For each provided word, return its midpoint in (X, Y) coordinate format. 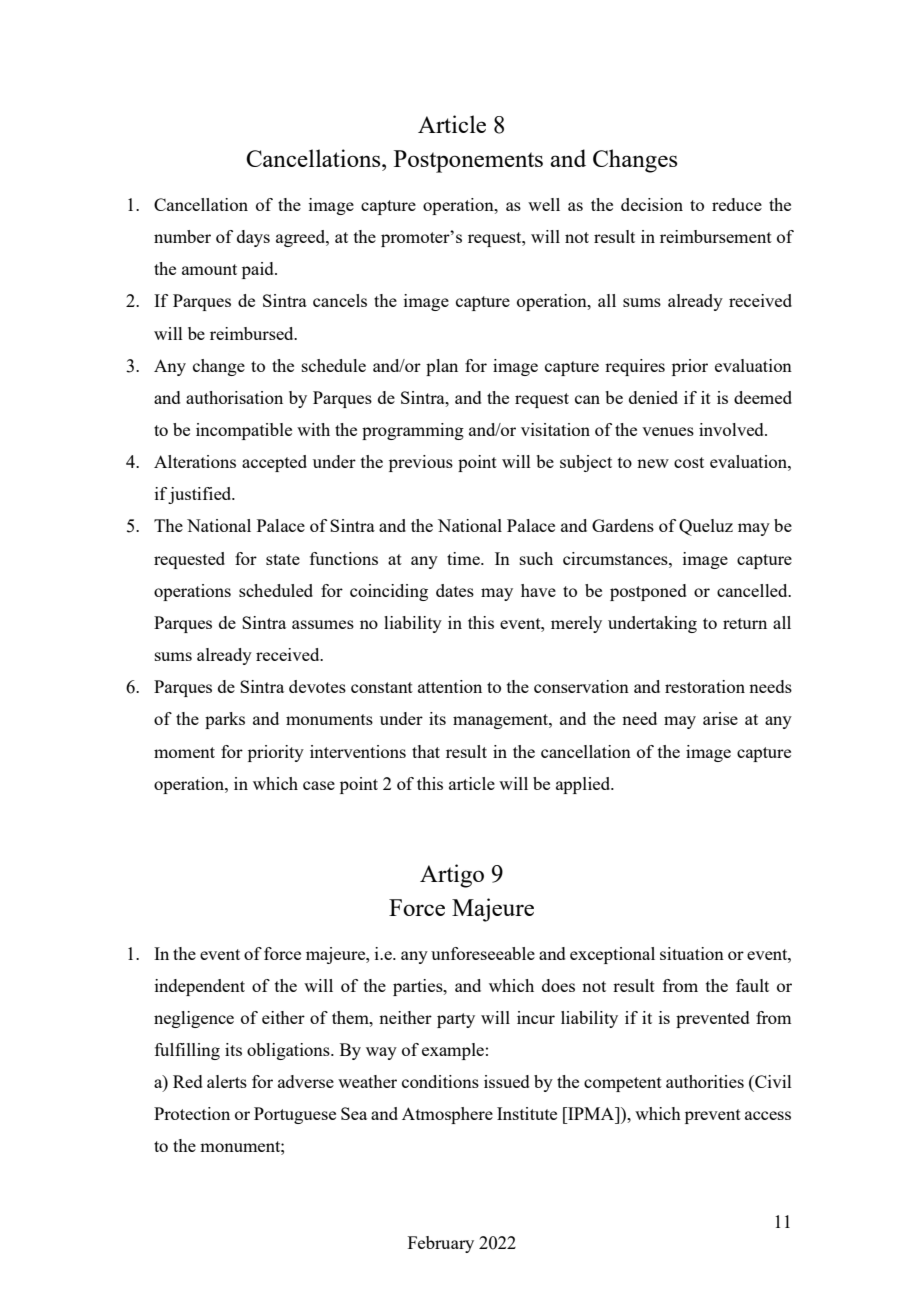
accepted (274, 463)
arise (720, 718)
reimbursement (716, 236)
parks (225, 720)
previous (421, 463)
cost (689, 462)
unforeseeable (483, 953)
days (253, 238)
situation (692, 953)
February (441, 1244)
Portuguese (295, 1115)
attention (450, 686)
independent (200, 987)
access (768, 1115)
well (544, 204)
